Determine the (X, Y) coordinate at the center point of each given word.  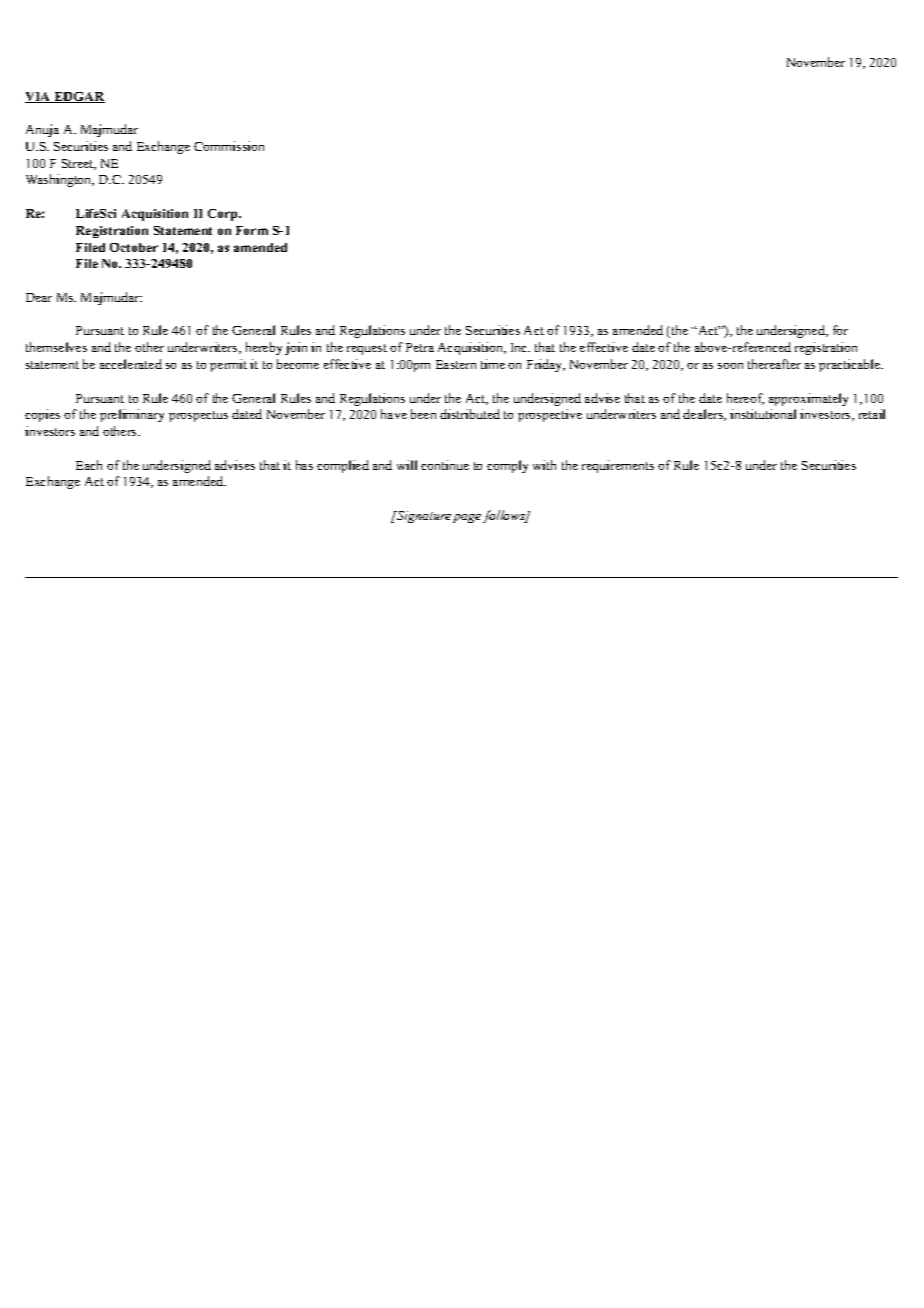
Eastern (456, 364)
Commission (229, 146)
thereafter (774, 364)
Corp (224, 215)
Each (89, 465)
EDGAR (78, 97)
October (134, 247)
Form (252, 230)
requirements (618, 466)
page (467, 518)
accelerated (131, 364)
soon (730, 366)
